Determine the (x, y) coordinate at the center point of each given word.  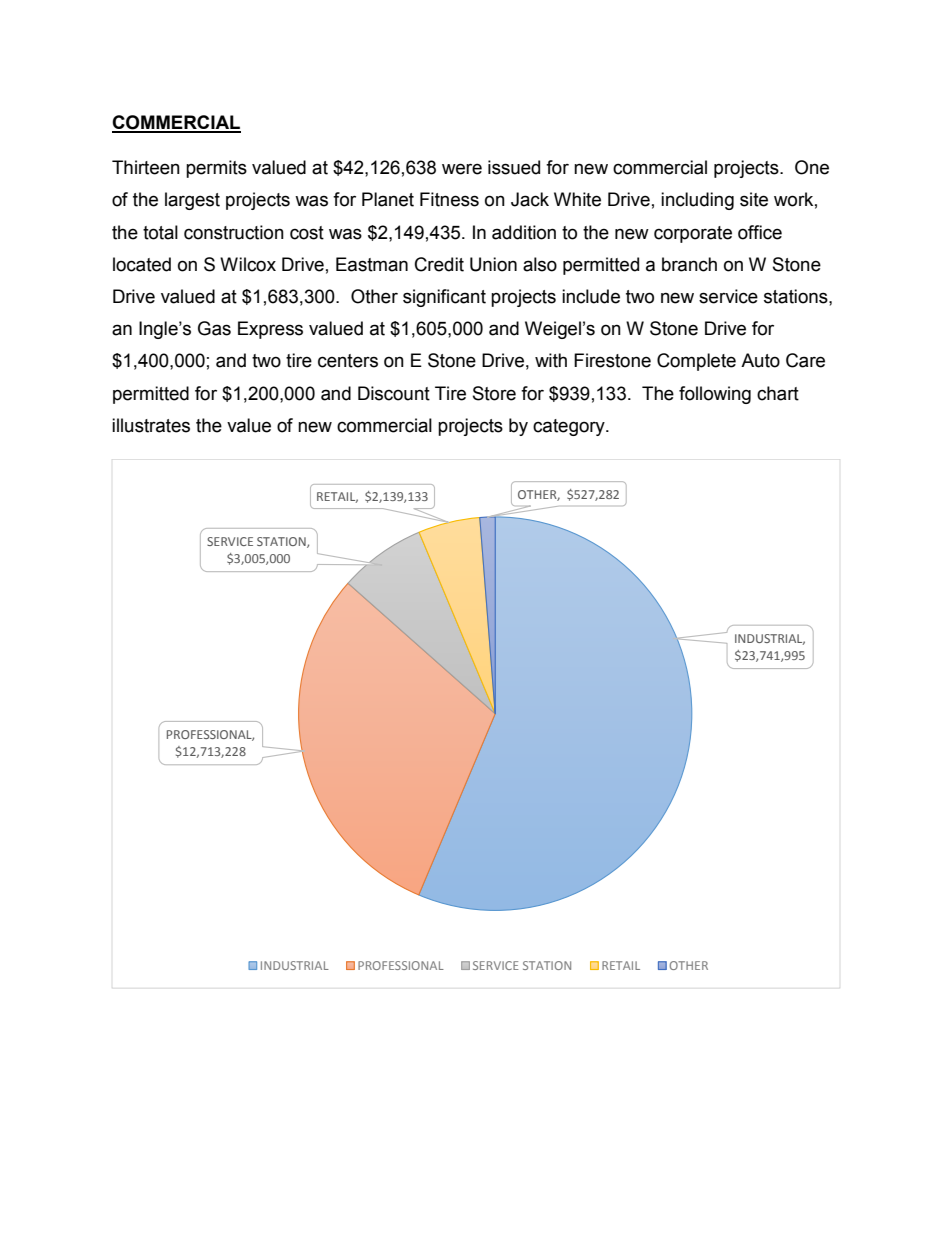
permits (216, 169)
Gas (214, 328)
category (570, 427)
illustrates (151, 425)
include (591, 296)
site (754, 199)
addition (524, 232)
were (462, 169)
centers (348, 361)
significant (444, 298)
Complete (696, 362)
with (551, 360)
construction (234, 232)
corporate (693, 234)
